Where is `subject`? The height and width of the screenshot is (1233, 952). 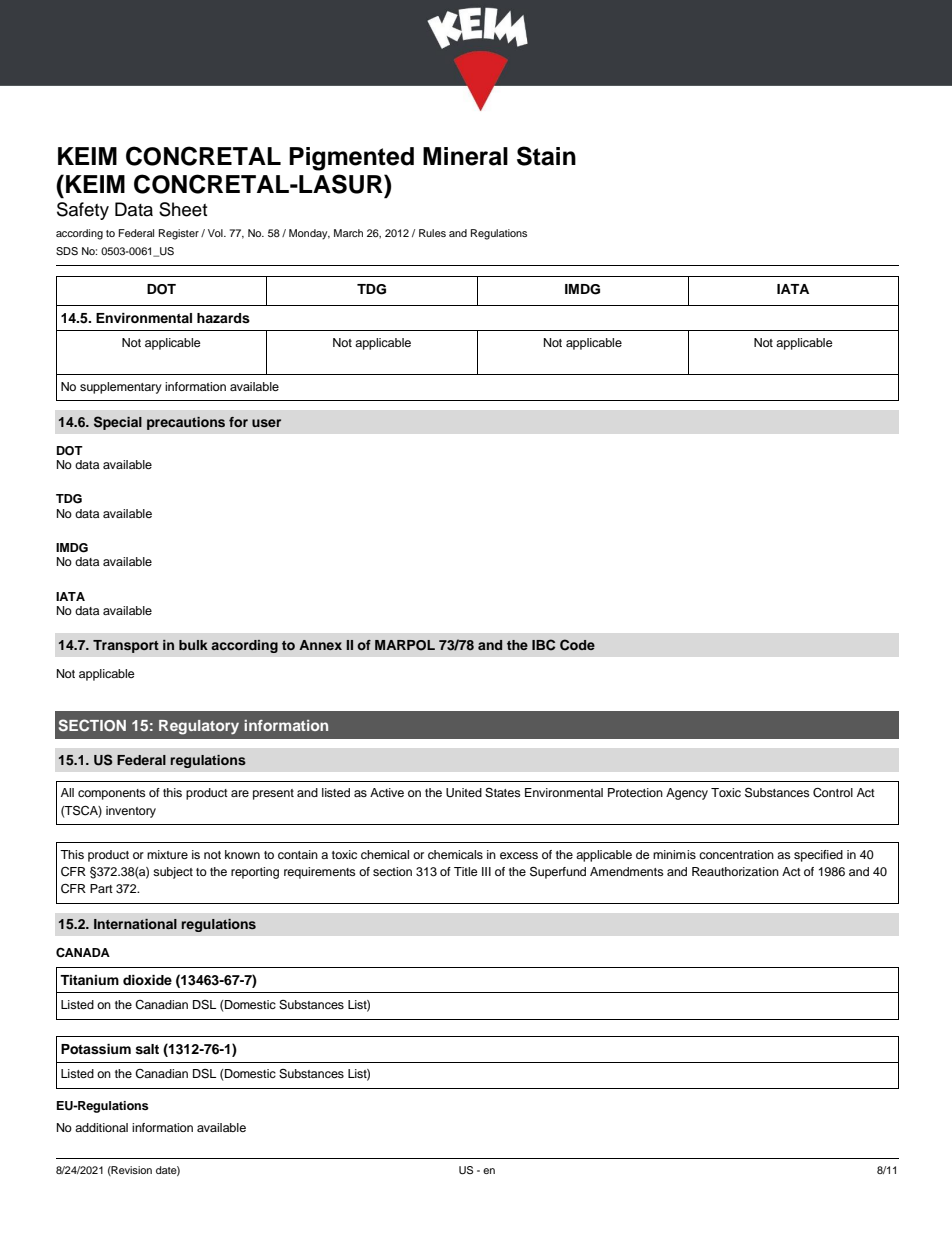
subject is located at coordinates (173, 873).
